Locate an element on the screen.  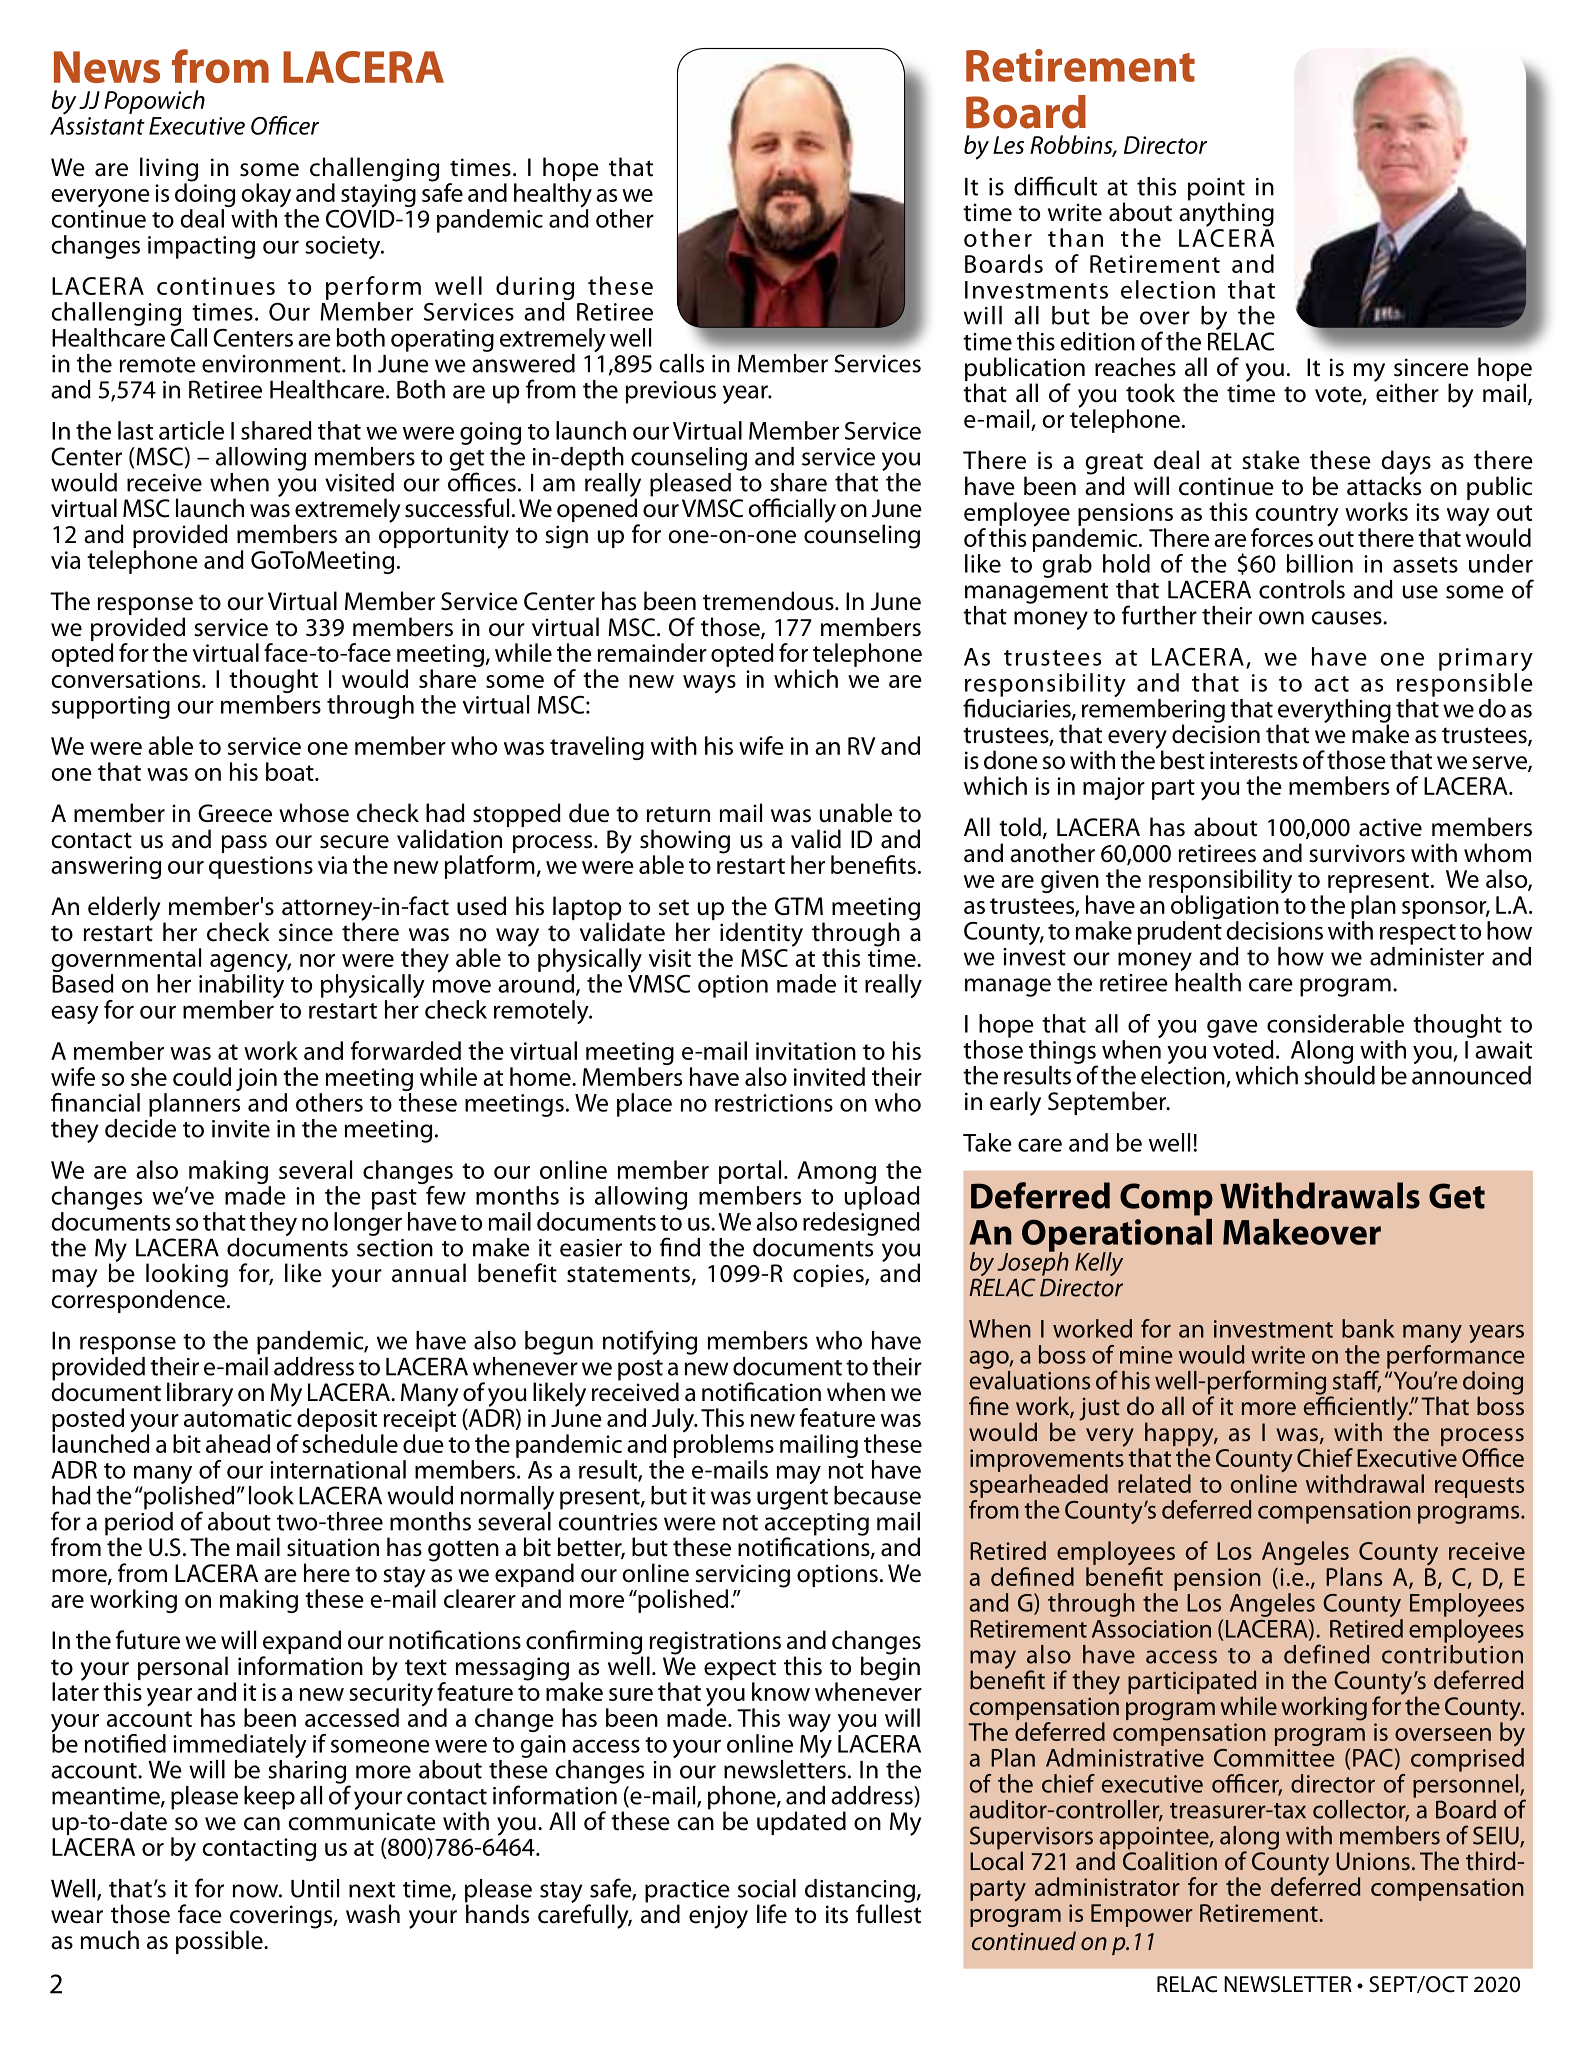
efficiently is located at coordinates (1357, 1408).
